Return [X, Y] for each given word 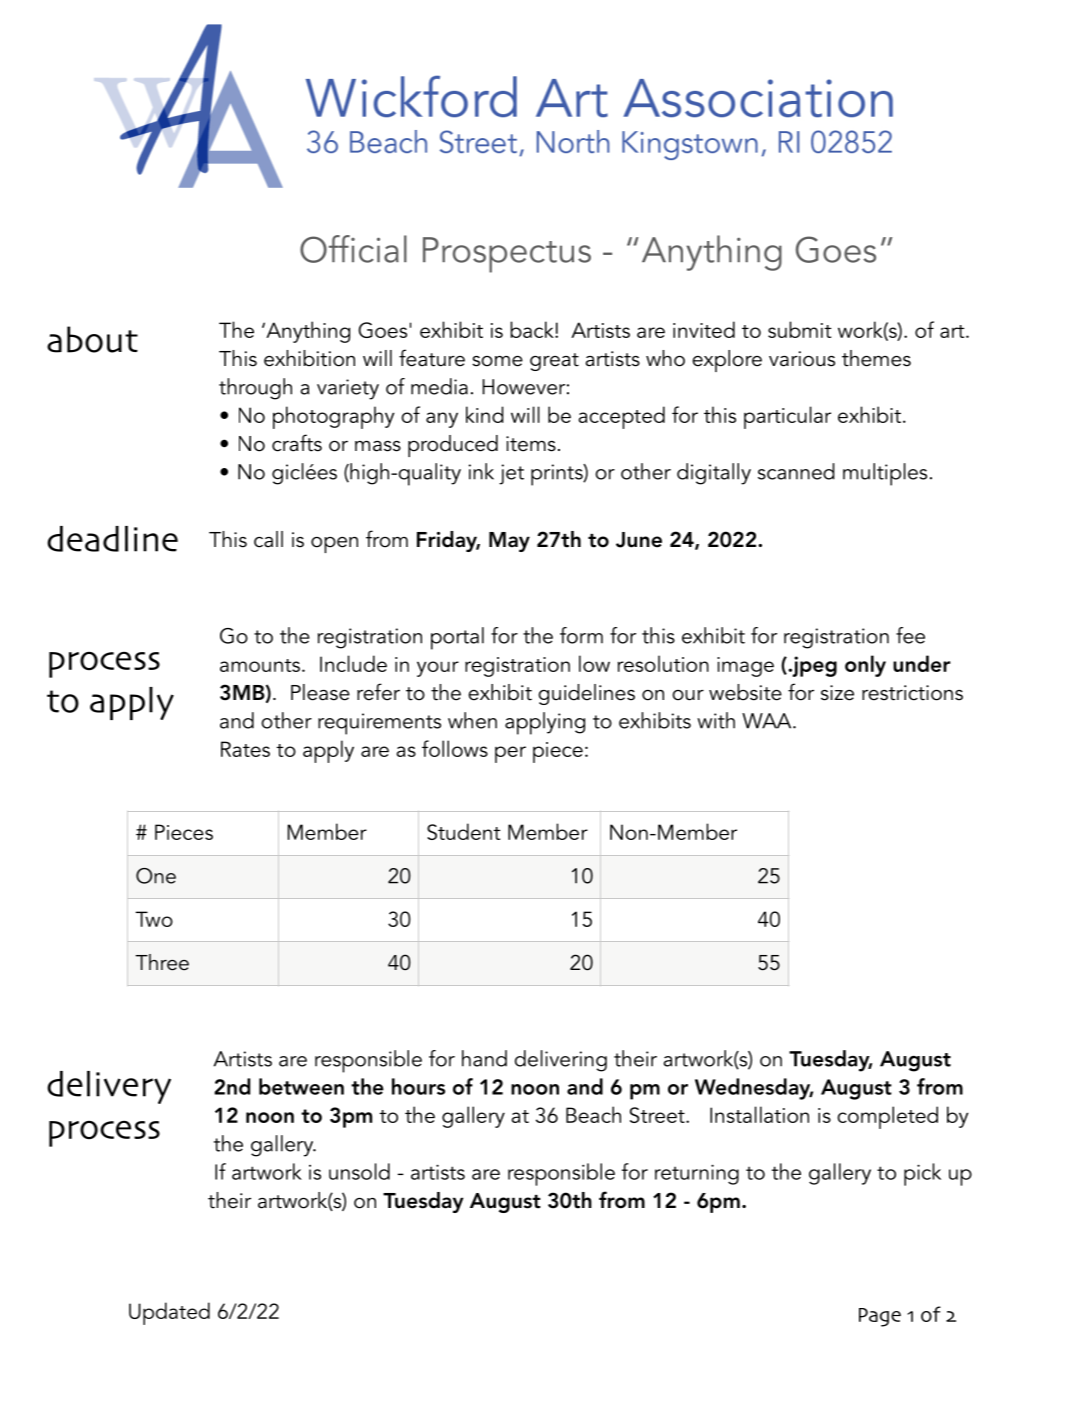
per [510, 754]
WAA [768, 721]
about [92, 339]
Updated [169, 1313]
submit [799, 329]
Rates [245, 749]
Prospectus [507, 255]
